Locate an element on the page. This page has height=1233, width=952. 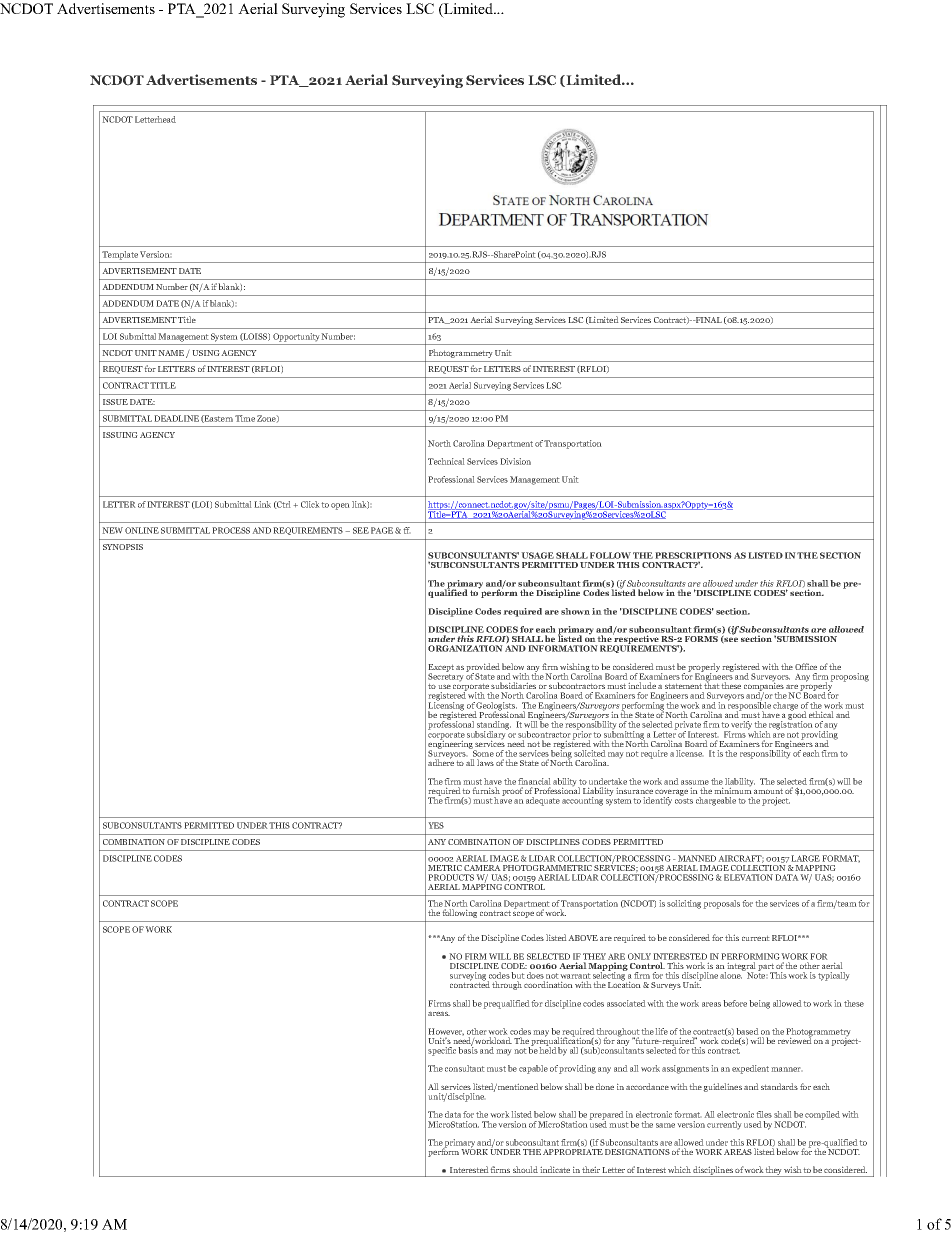
YES is located at coordinates (436, 825).
